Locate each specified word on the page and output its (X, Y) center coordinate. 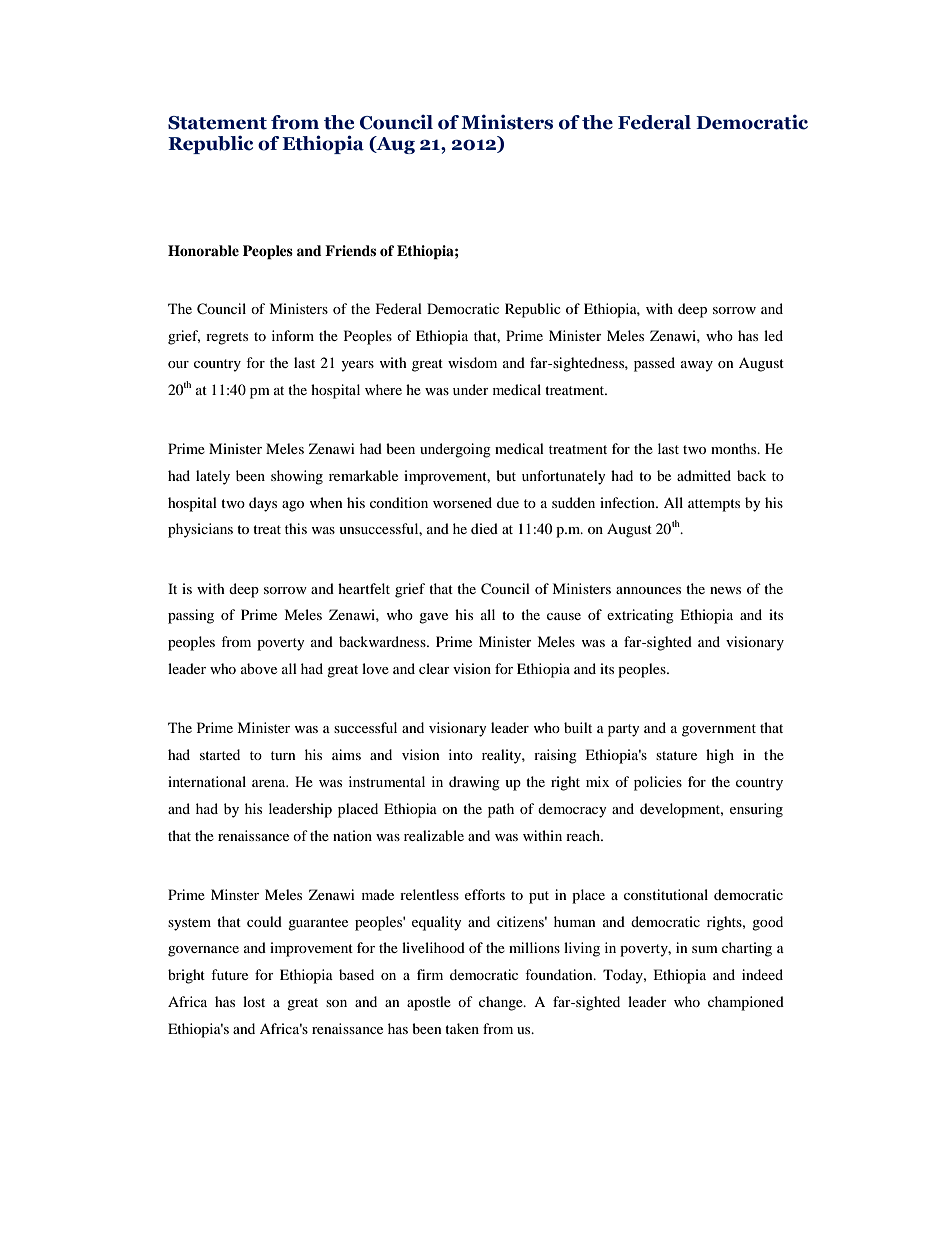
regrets (227, 338)
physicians (200, 530)
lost (254, 1001)
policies (658, 783)
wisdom (472, 362)
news (725, 590)
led (773, 335)
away (697, 366)
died (484, 528)
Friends (350, 250)
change (502, 1003)
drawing (474, 783)
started (220, 754)
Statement (217, 123)
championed (746, 1003)
